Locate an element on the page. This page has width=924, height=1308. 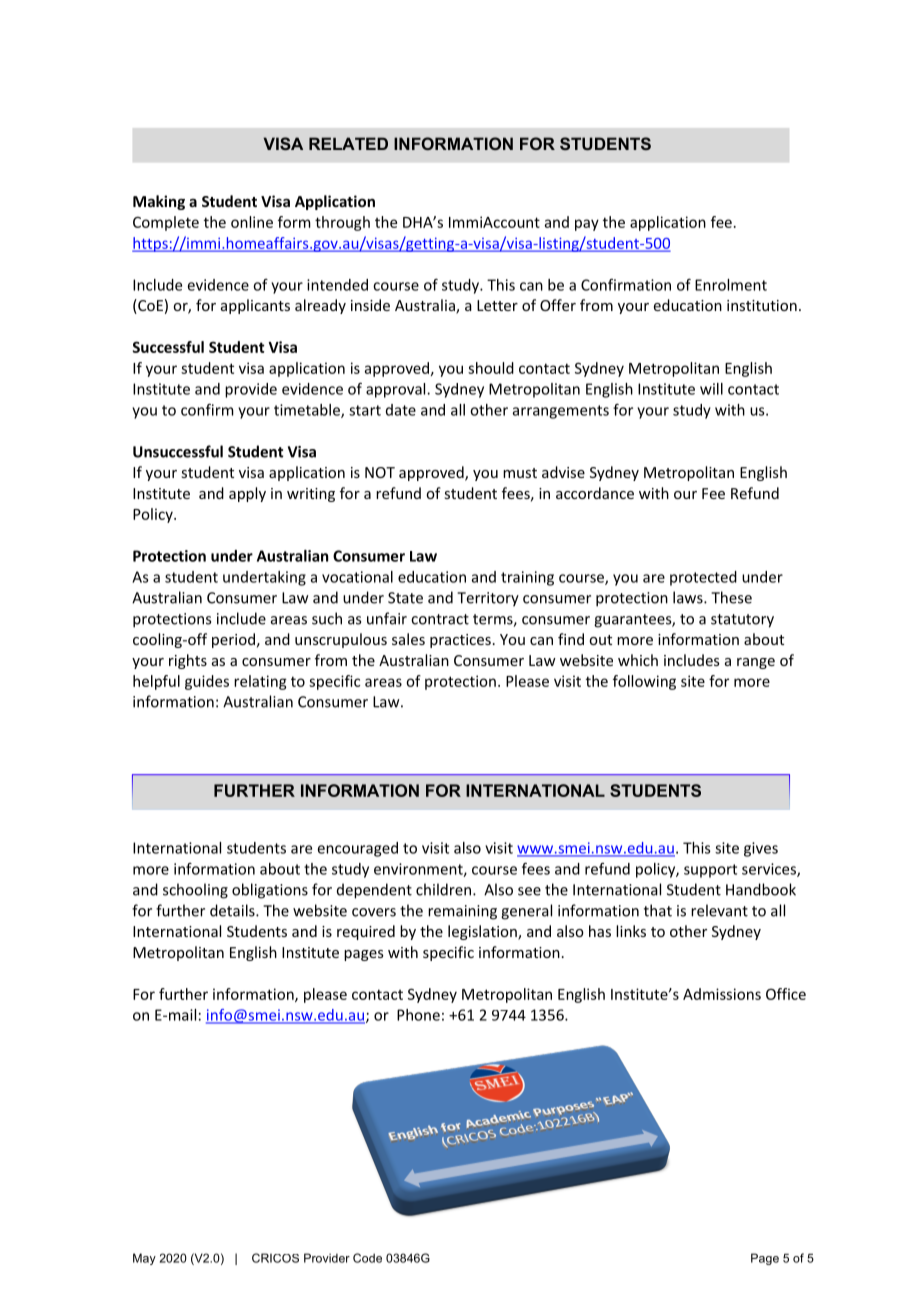
practices is located at coordinates (460, 641).
